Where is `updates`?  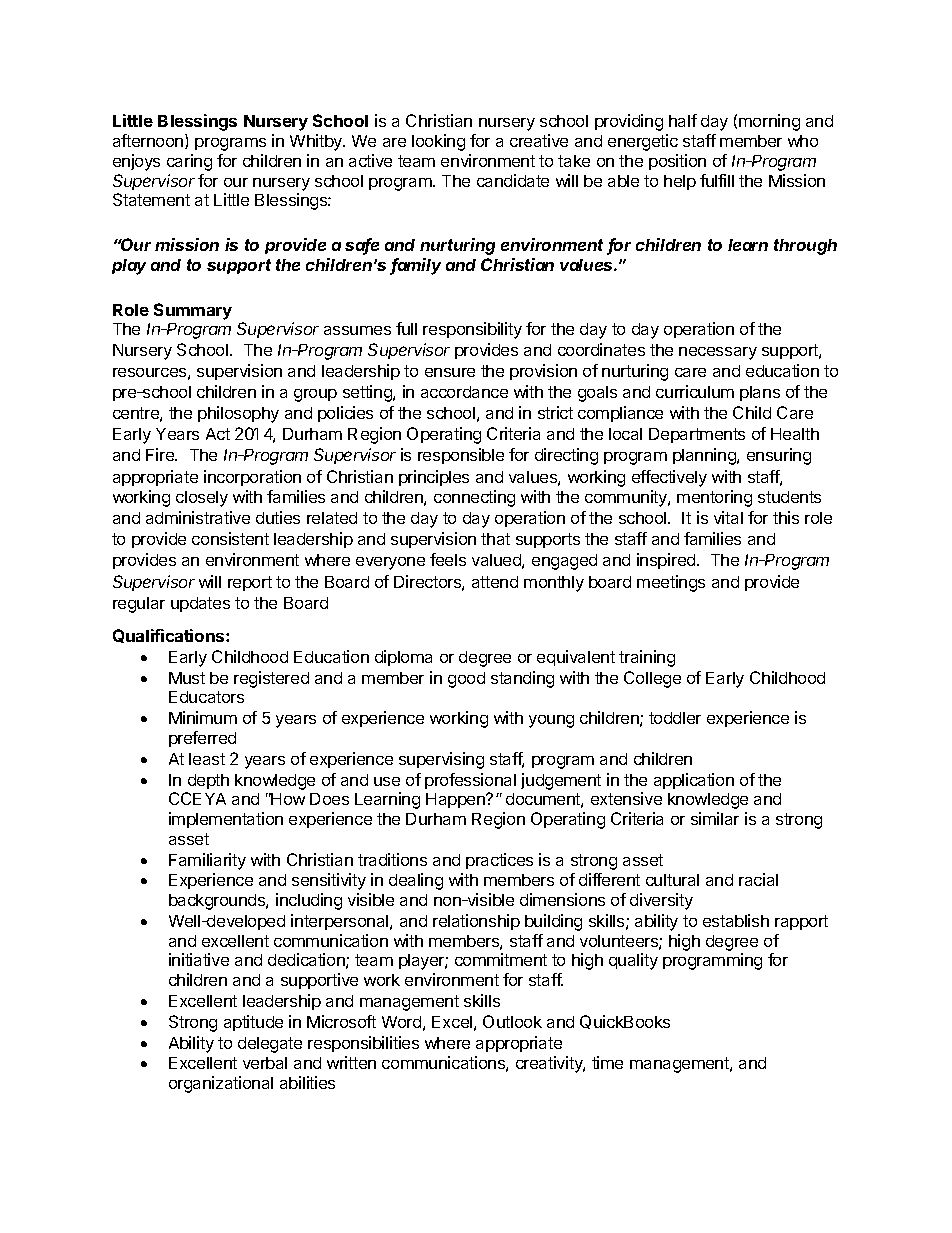
updates is located at coordinates (200, 604).
